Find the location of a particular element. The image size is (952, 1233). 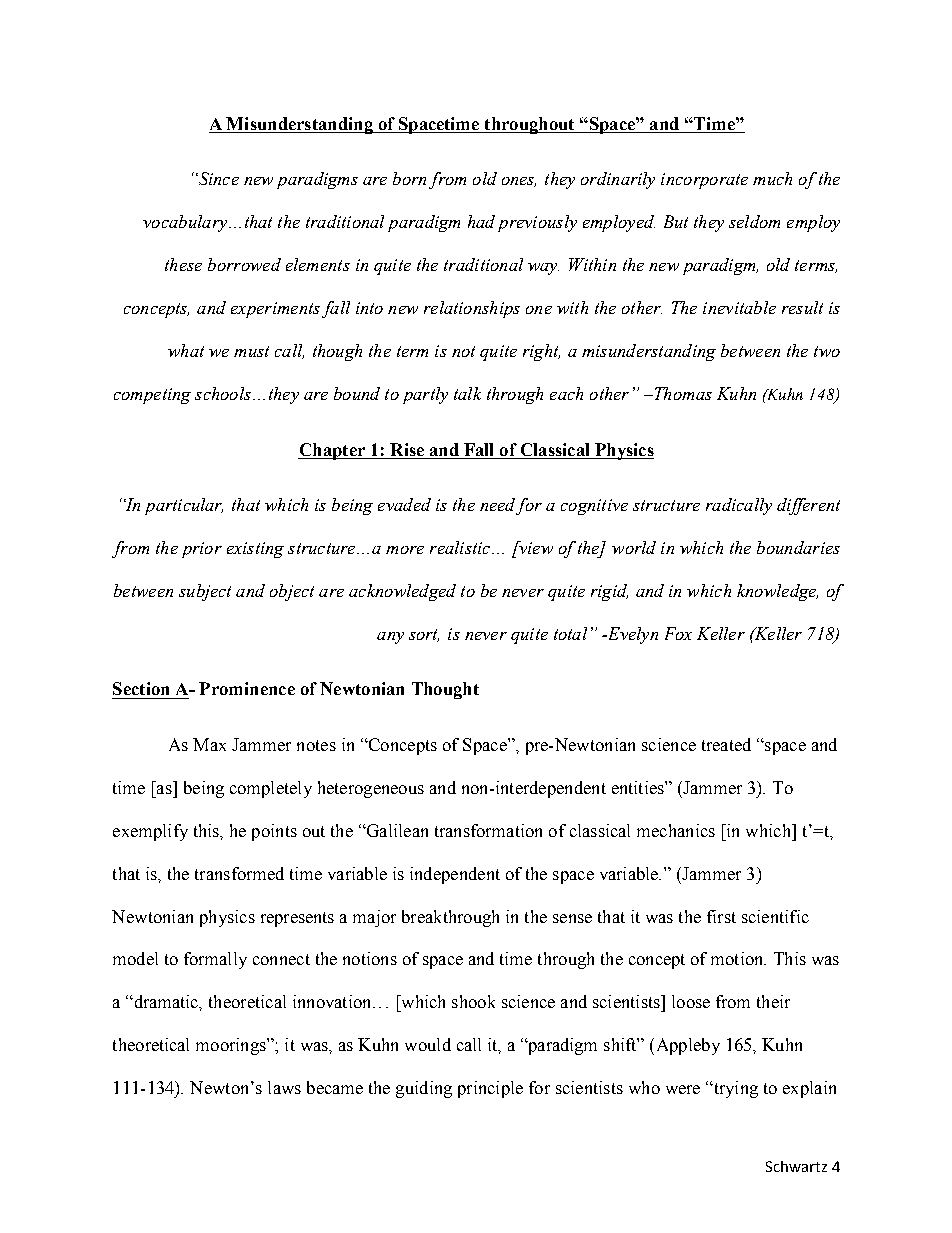

sort is located at coordinates (424, 635).
